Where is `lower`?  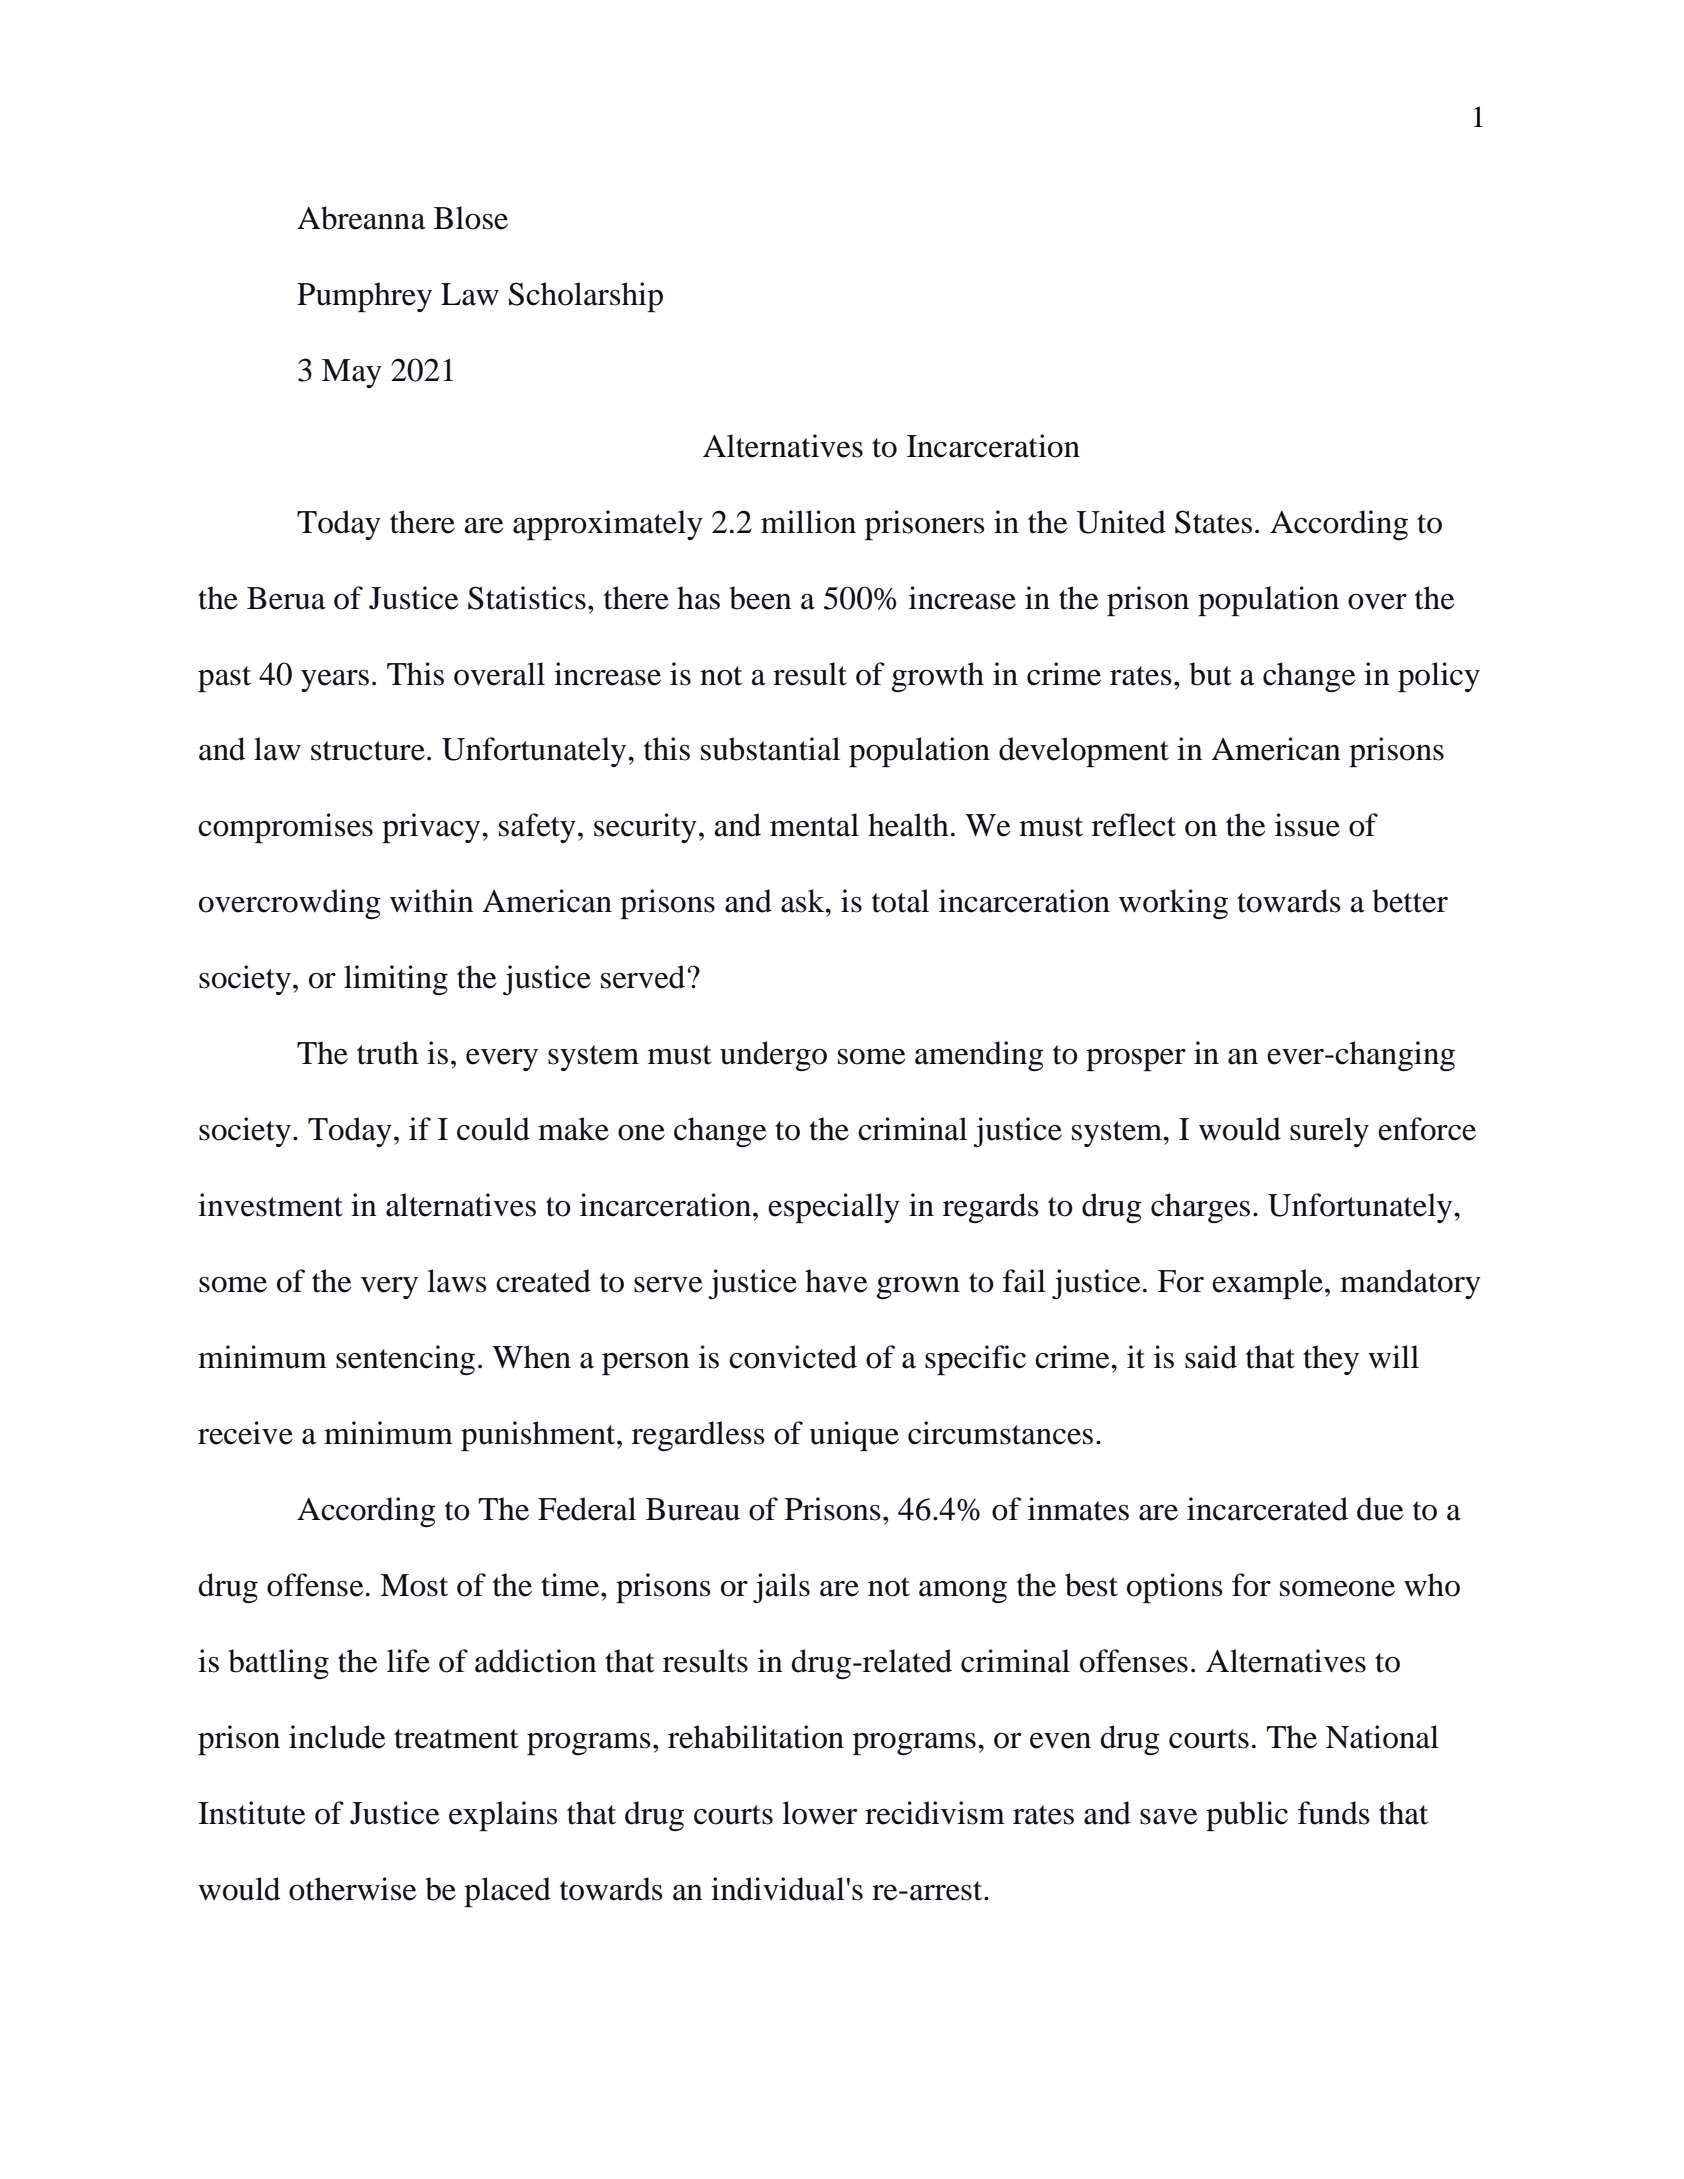
lower is located at coordinates (819, 1813).
